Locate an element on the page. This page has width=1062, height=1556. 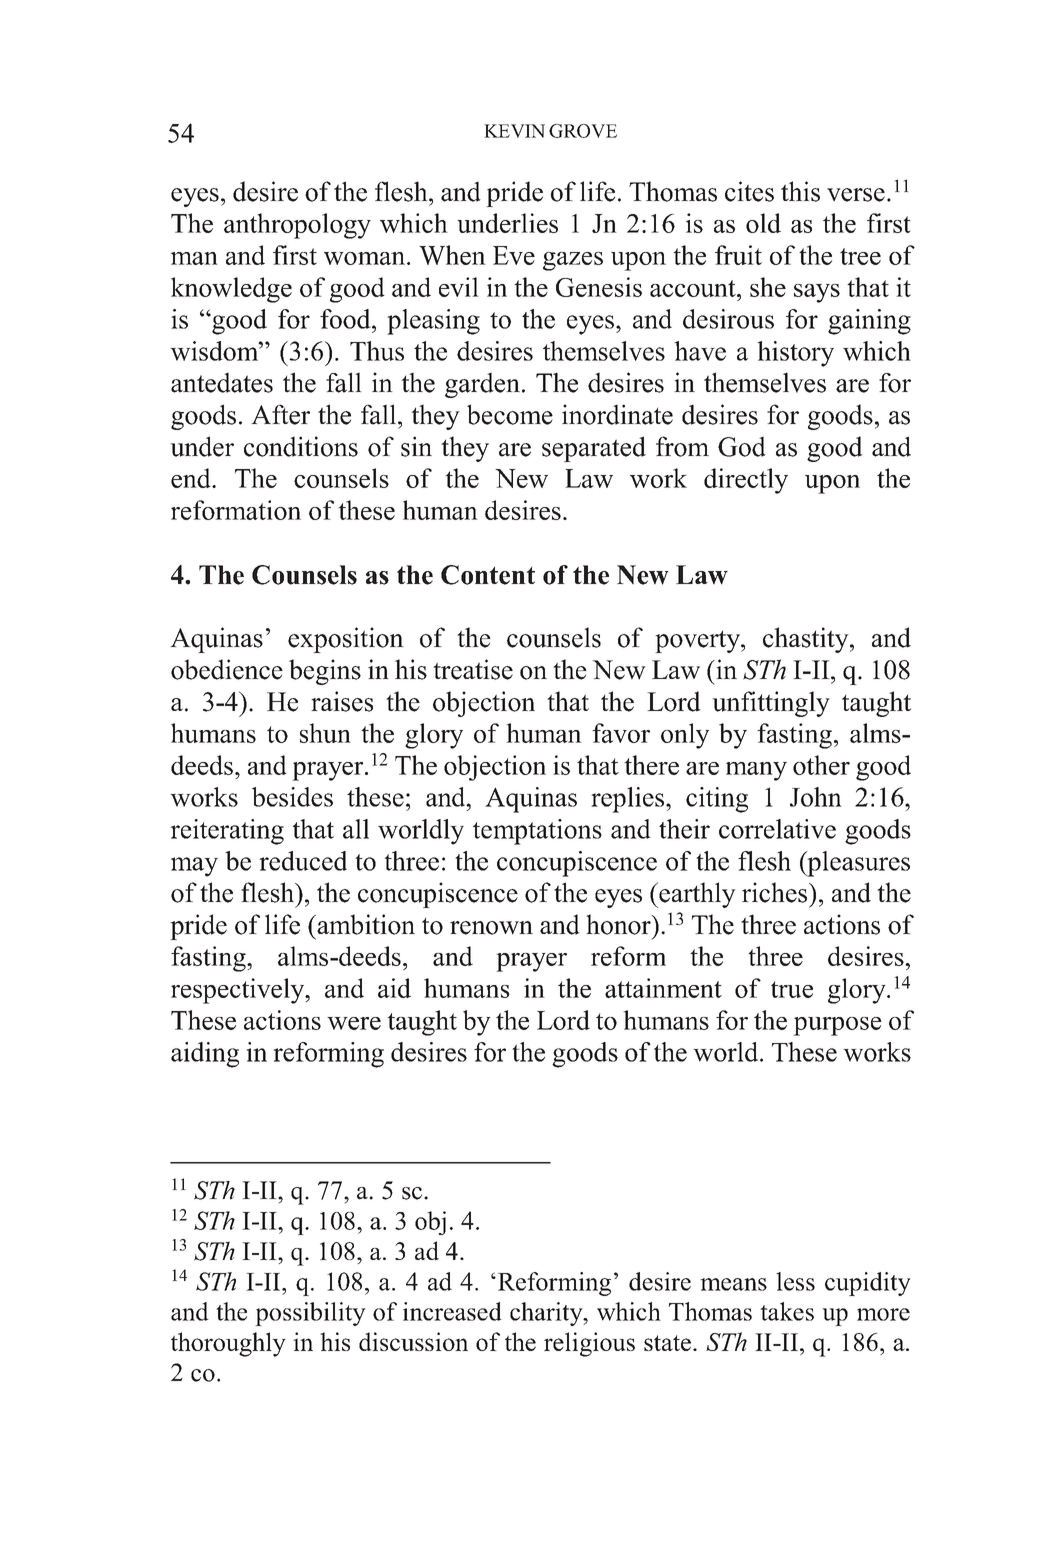
renown is located at coordinates (491, 928).
